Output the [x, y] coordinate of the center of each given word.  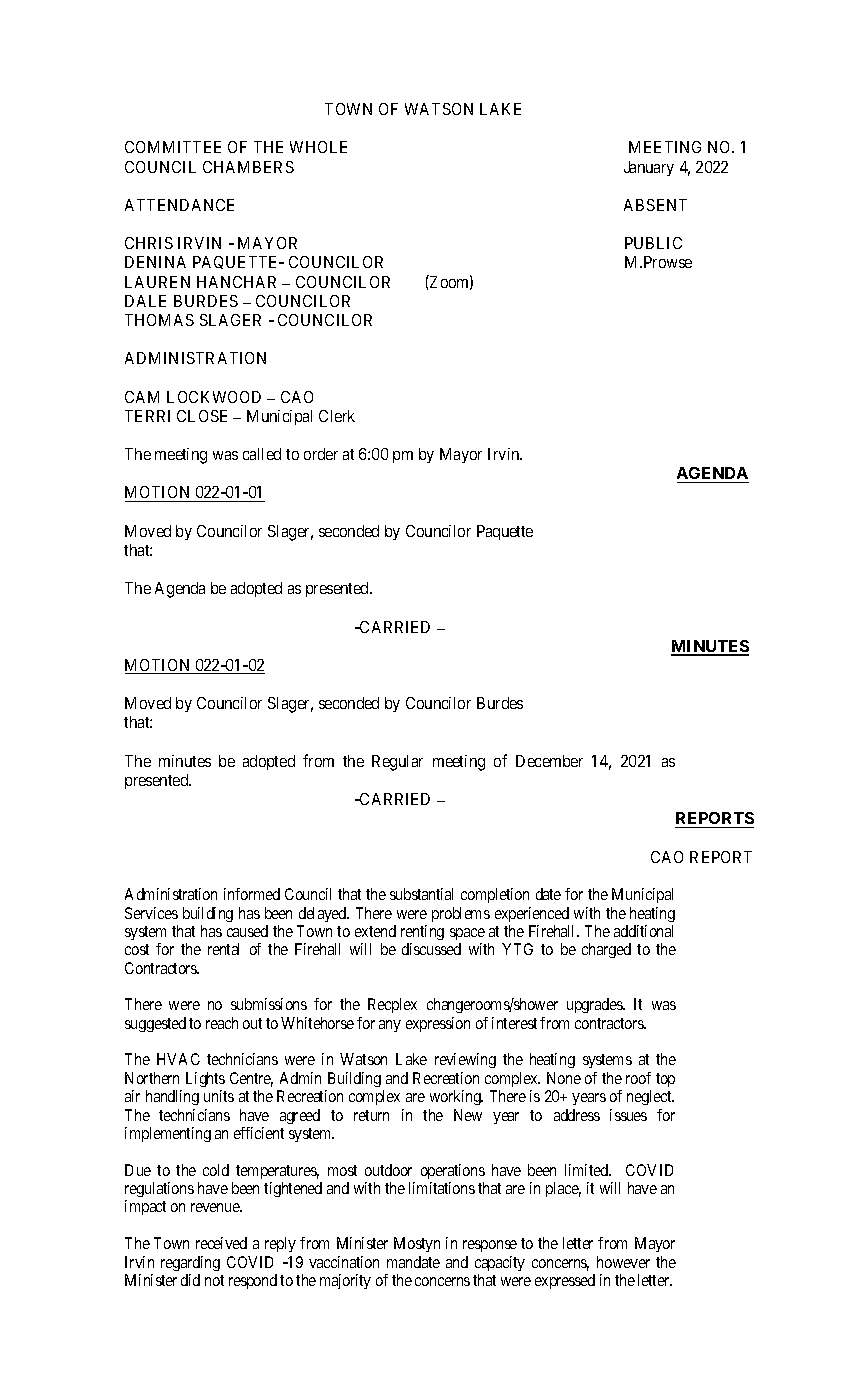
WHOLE [318, 147]
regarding [190, 1263]
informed [252, 894]
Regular [397, 763]
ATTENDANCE [179, 205]
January [649, 168]
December [549, 761]
